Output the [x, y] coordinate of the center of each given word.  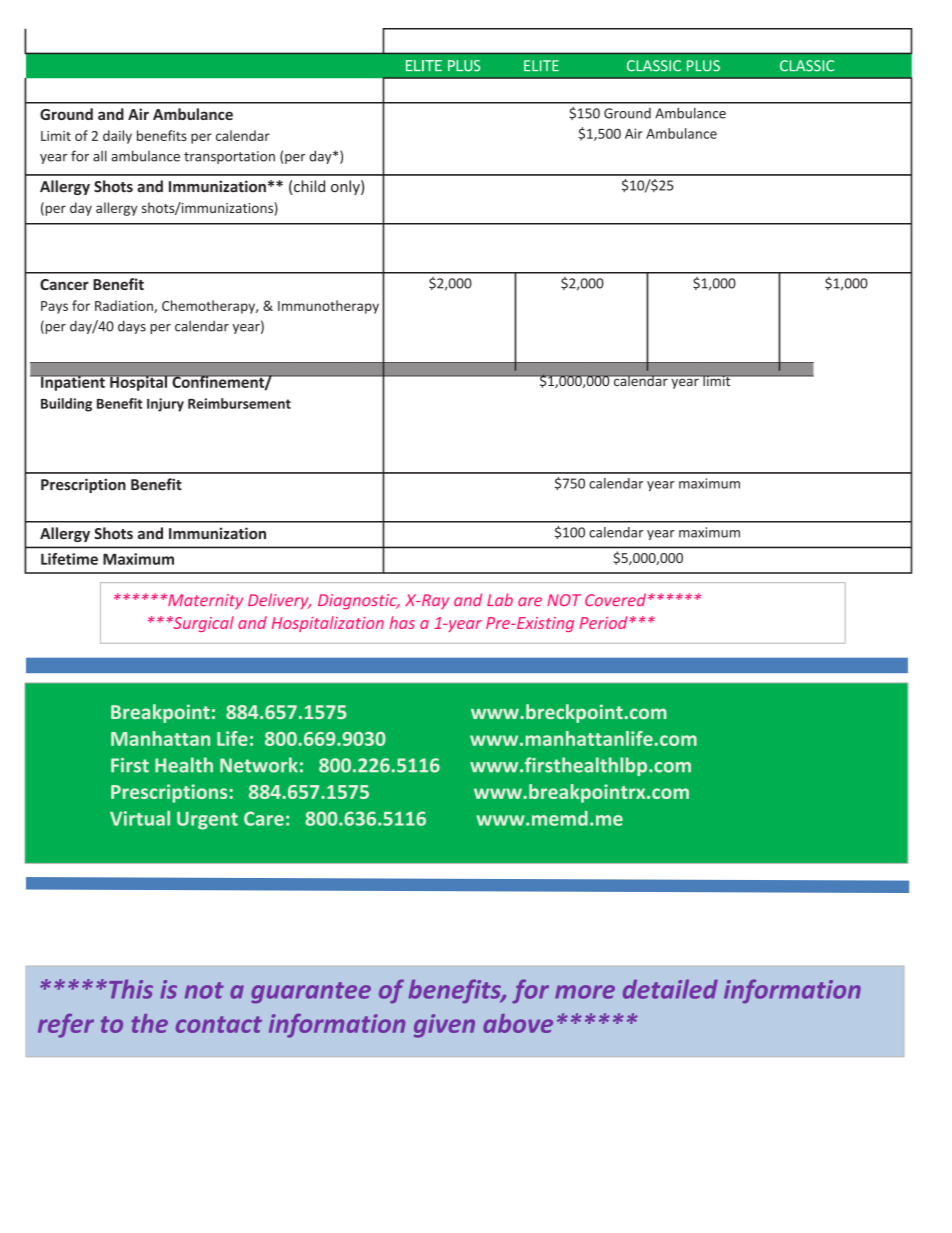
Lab [500, 599]
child [309, 186]
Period [604, 622]
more [585, 992]
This [131, 989]
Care [264, 818]
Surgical [202, 624]
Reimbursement [239, 403]
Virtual [140, 818]
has [402, 622]
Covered [615, 599]
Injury [165, 405]
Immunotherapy [328, 307]
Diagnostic [358, 602]
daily [117, 137]
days [132, 327]
